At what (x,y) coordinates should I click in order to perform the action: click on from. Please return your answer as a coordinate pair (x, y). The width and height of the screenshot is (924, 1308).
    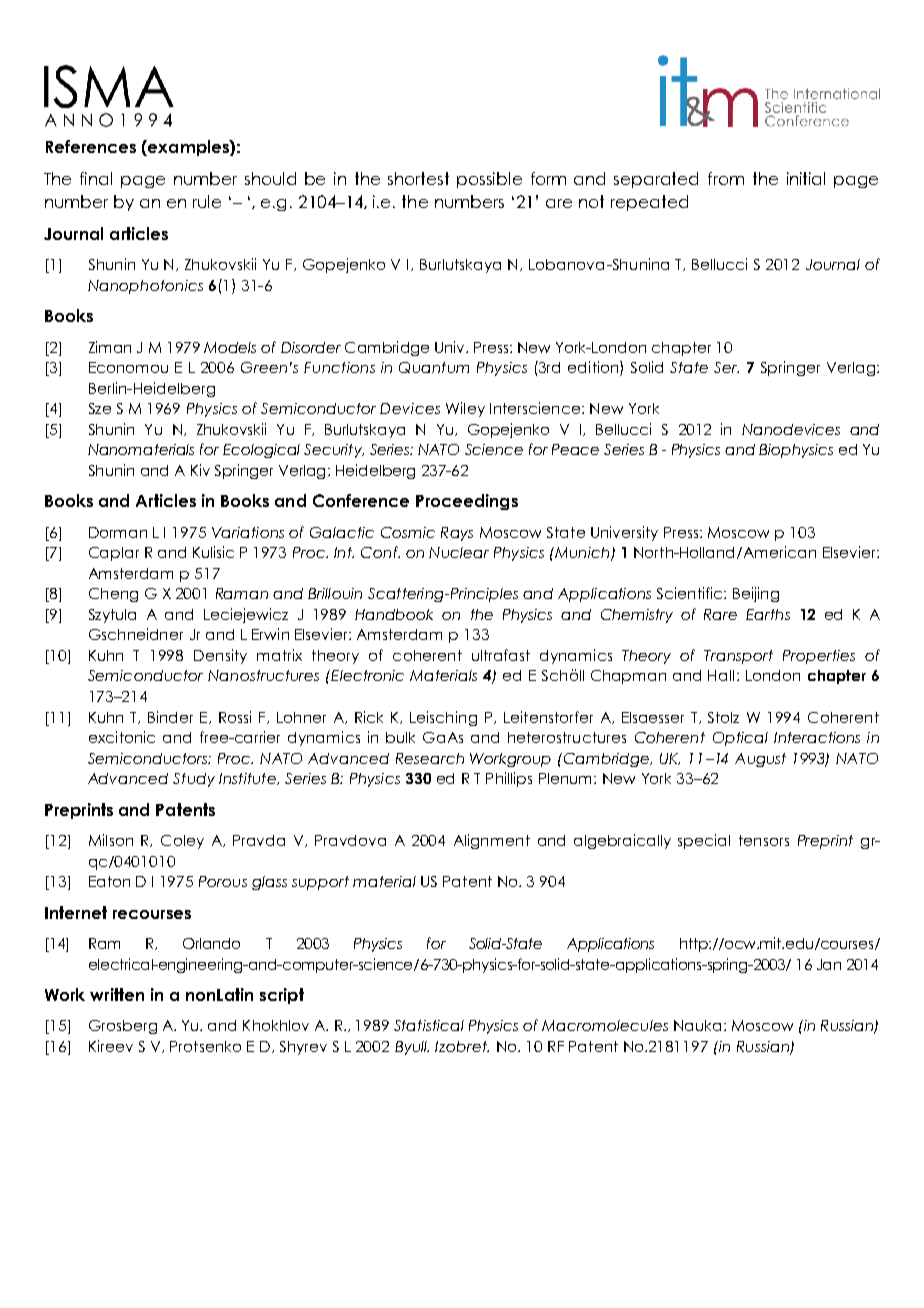
    Looking at the image, I should click on (726, 178).
